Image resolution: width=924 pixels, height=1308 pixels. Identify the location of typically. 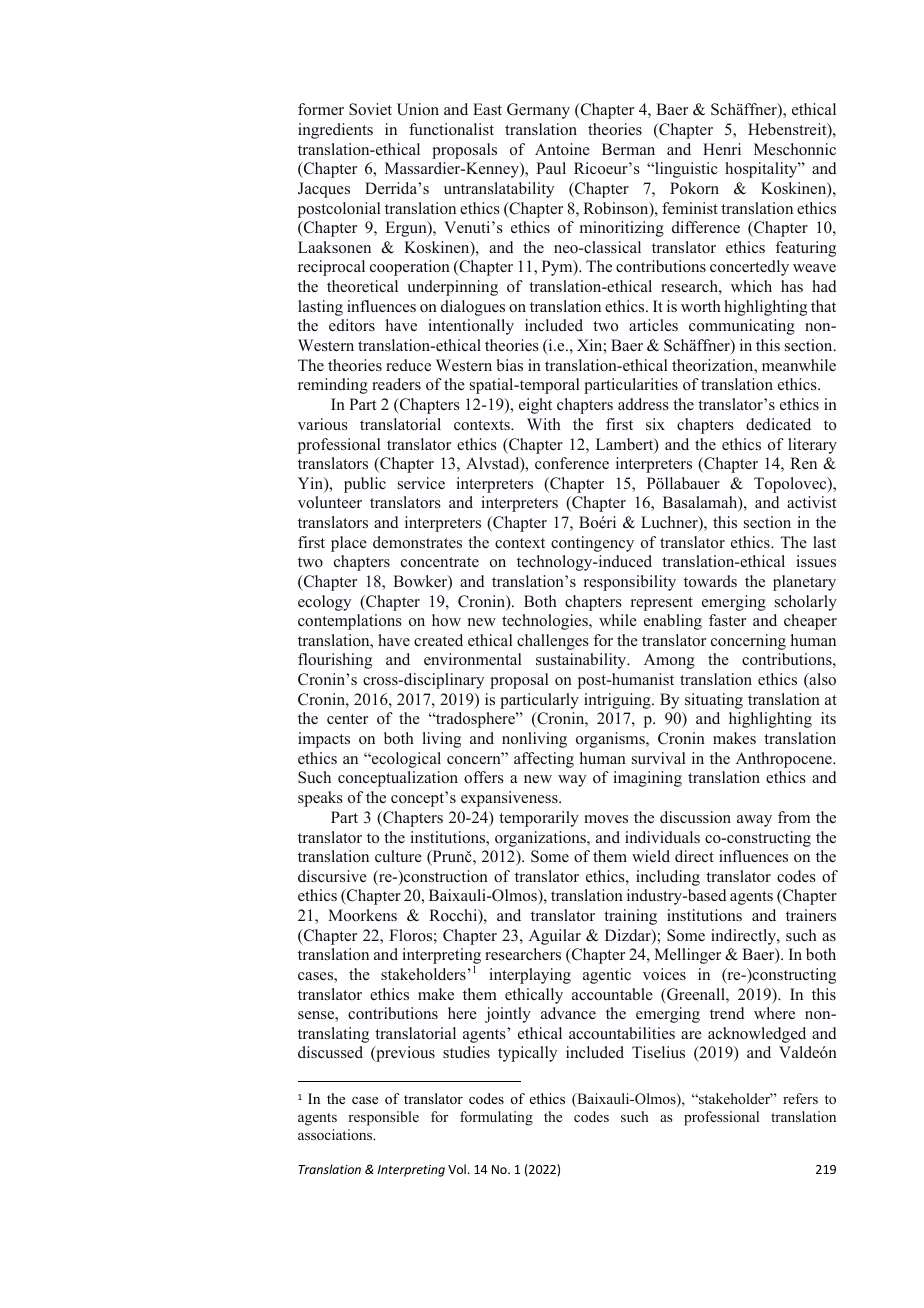
(527, 1054).
